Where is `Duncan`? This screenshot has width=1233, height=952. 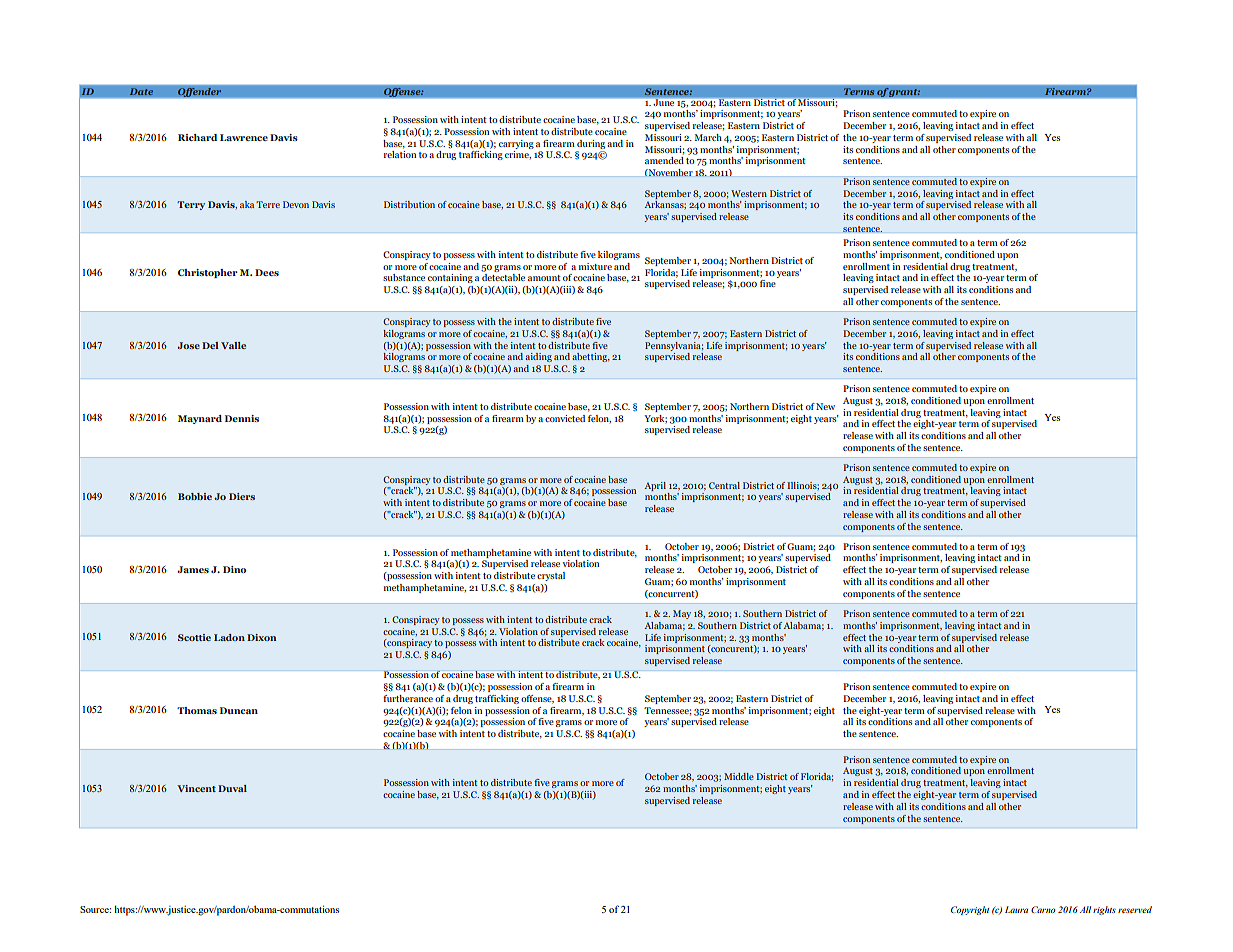 Duncan is located at coordinates (239, 710).
